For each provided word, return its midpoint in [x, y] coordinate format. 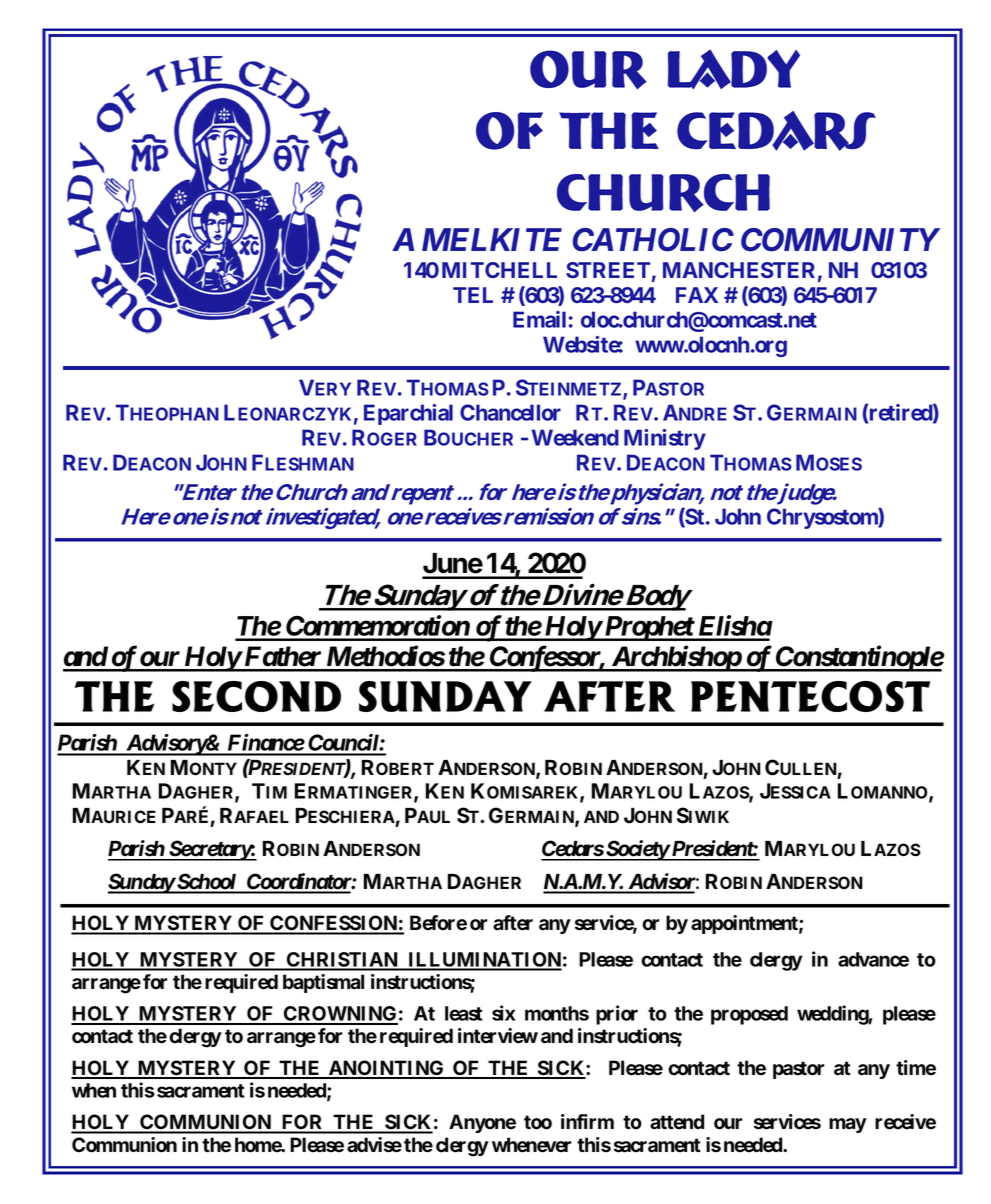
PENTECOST [810, 696]
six [503, 1013]
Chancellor [510, 412]
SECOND [256, 696]
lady [734, 69]
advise [374, 1145]
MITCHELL [499, 270]
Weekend [575, 437]
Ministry [665, 439]
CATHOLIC [653, 240]
